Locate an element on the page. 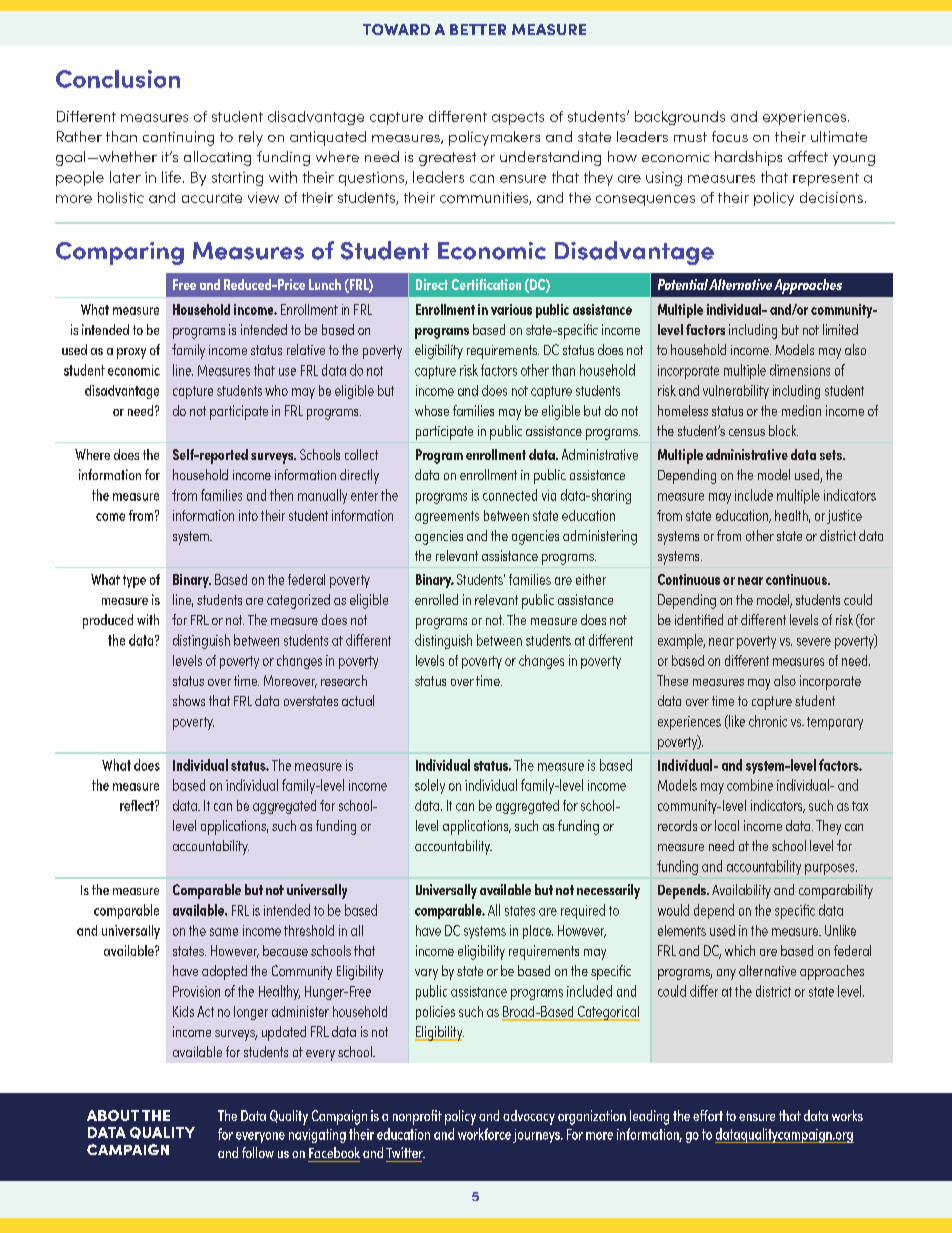 This image has width=952, height=1233. effort is located at coordinates (708, 1115).
